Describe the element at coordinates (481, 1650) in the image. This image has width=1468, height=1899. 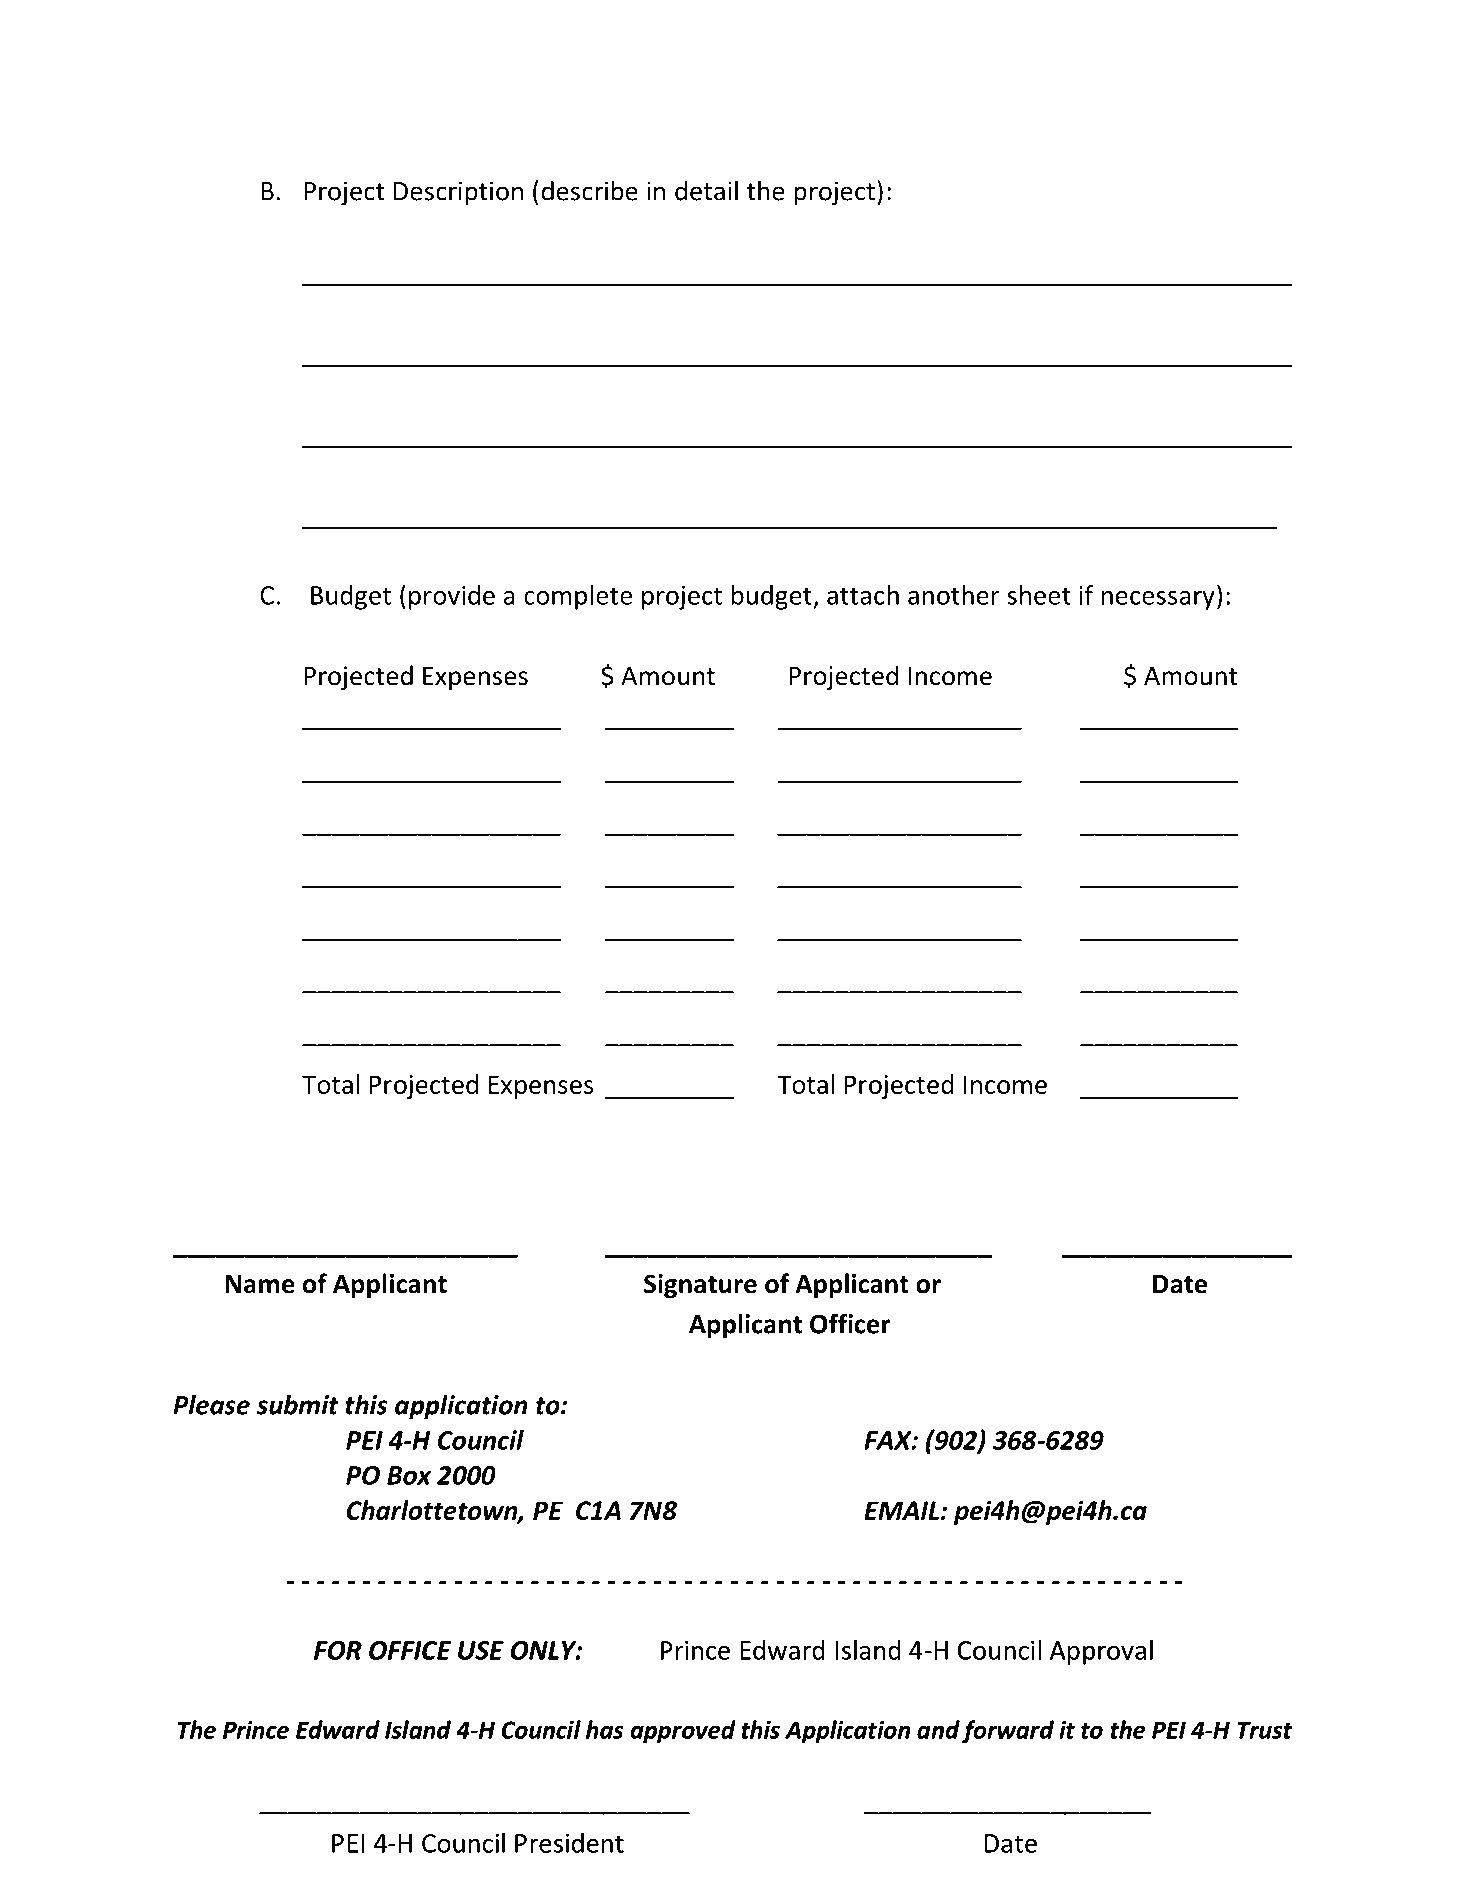
I see `USE` at that location.
